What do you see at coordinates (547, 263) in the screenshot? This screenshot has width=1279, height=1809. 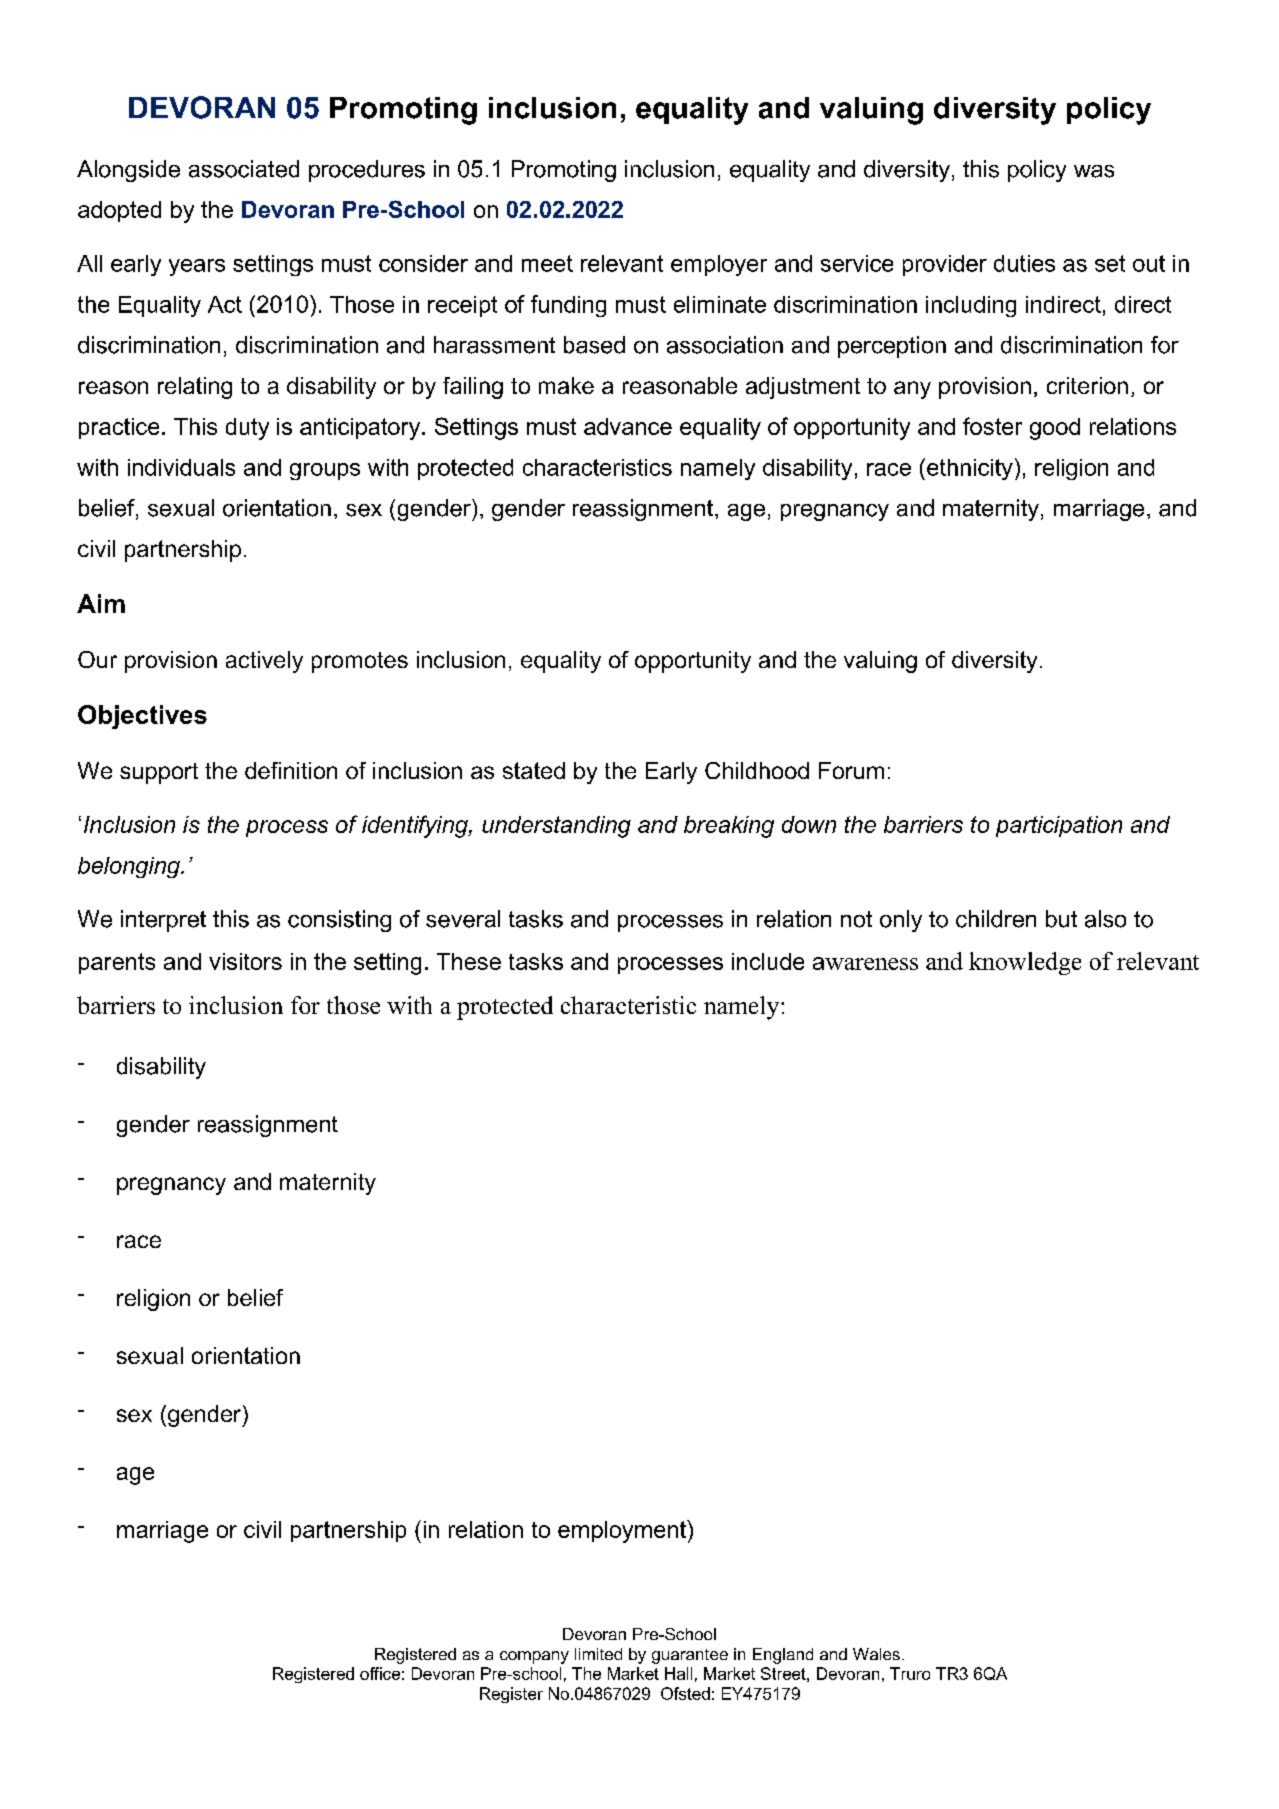 I see `meet` at bounding box center [547, 263].
